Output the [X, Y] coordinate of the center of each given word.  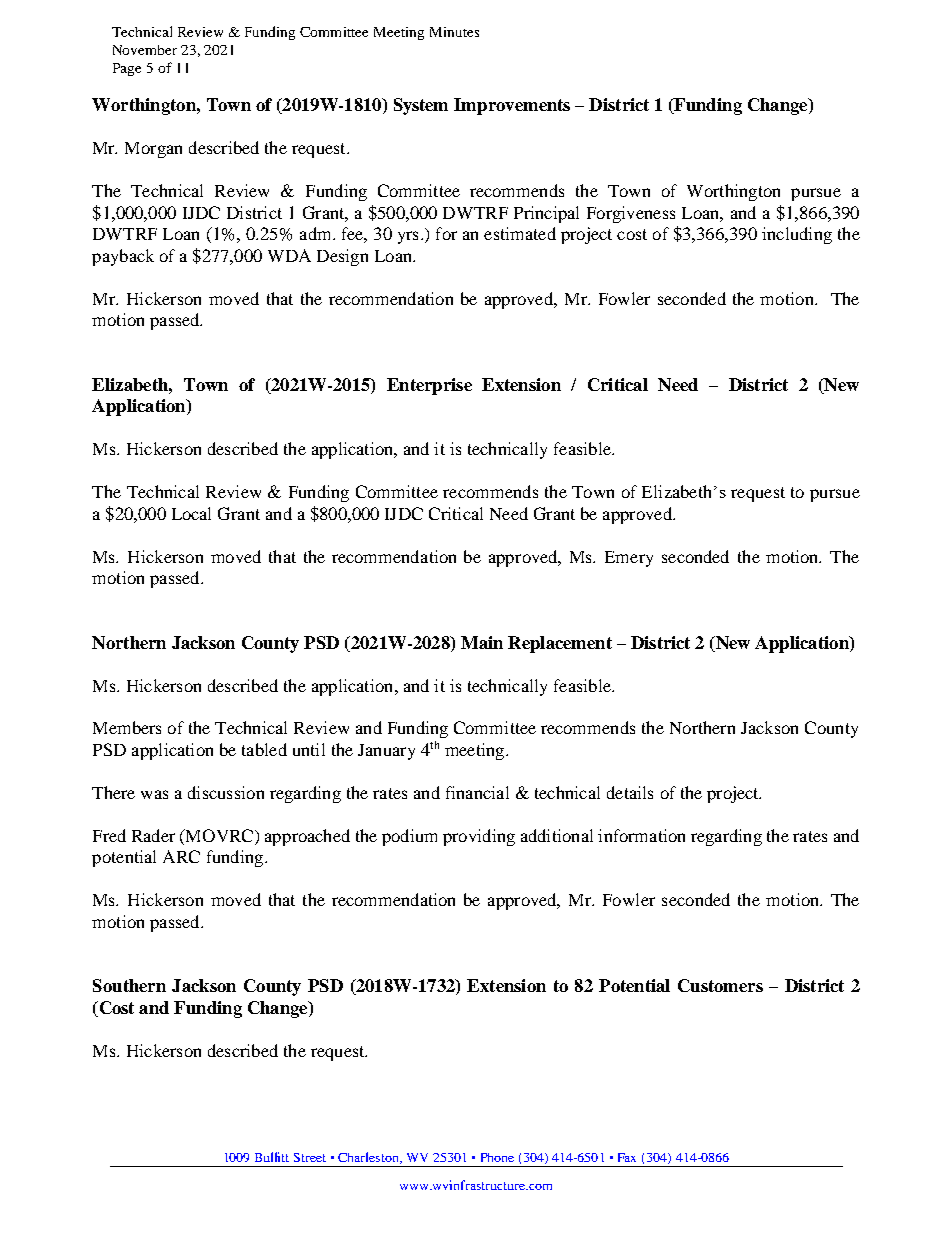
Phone [497, 1157]
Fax [627, 1157]
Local [191, 513]
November [145, 50]
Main [482, 642]
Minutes [454, 32]
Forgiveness [631, 214]
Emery [629, 559]
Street [310, 1157]
